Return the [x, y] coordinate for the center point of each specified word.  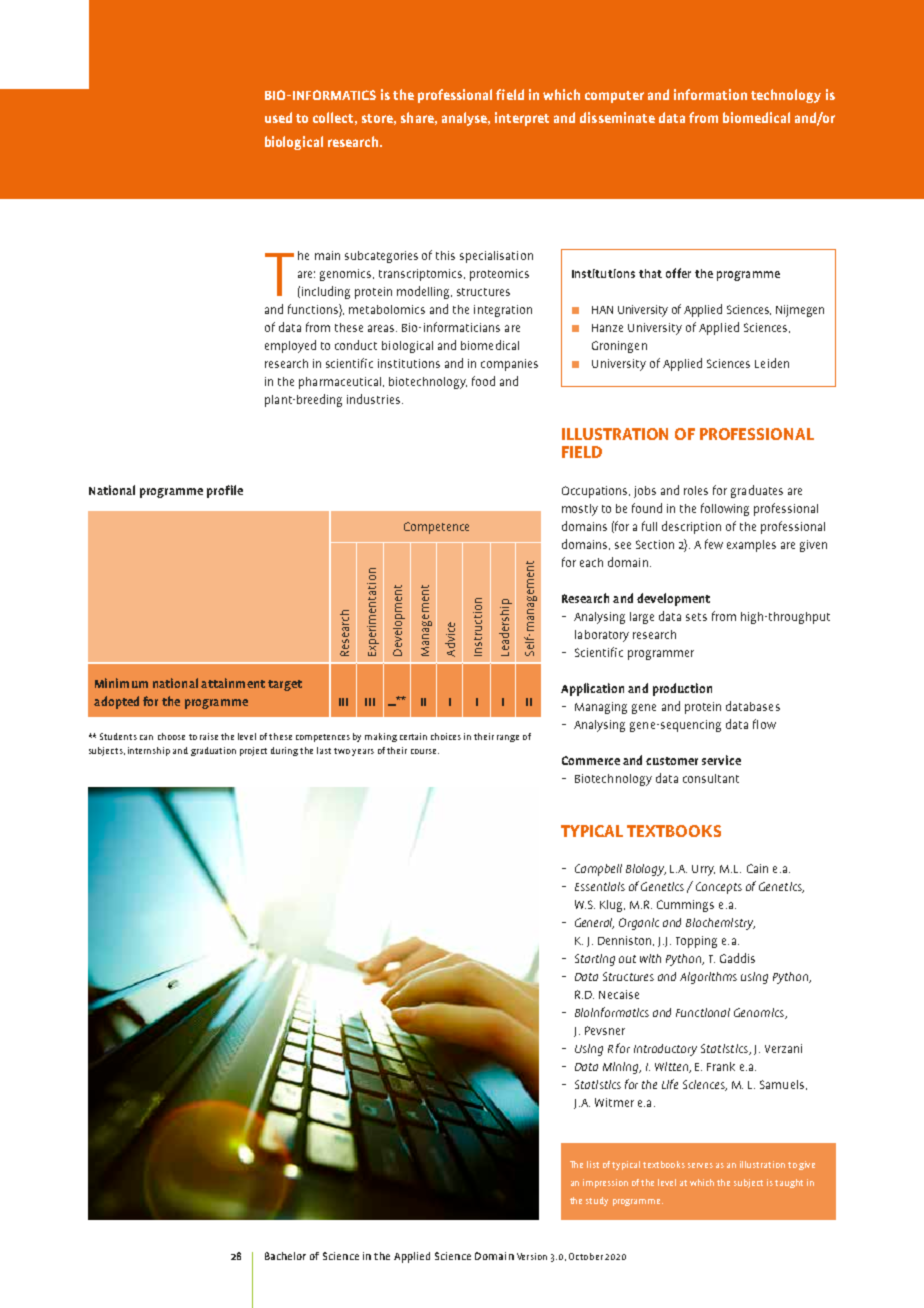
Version [532, 1256]
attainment [233, 683]
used [278, 117]
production [682, 689]
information [710, 94]
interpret [522, 119]
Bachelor [285, 1256]
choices [446, 736]
